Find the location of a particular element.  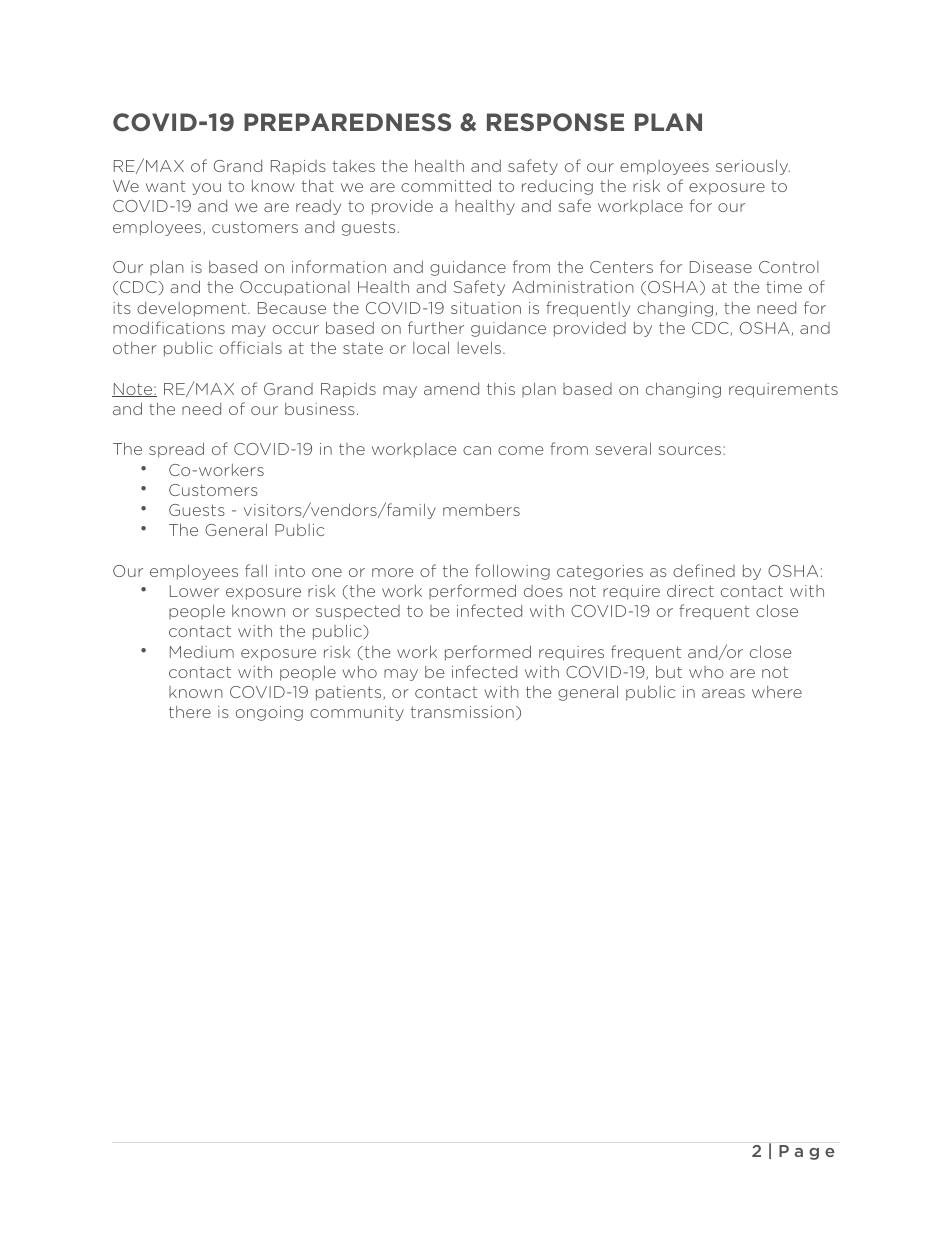

you is located at coordinates (206, 189).
